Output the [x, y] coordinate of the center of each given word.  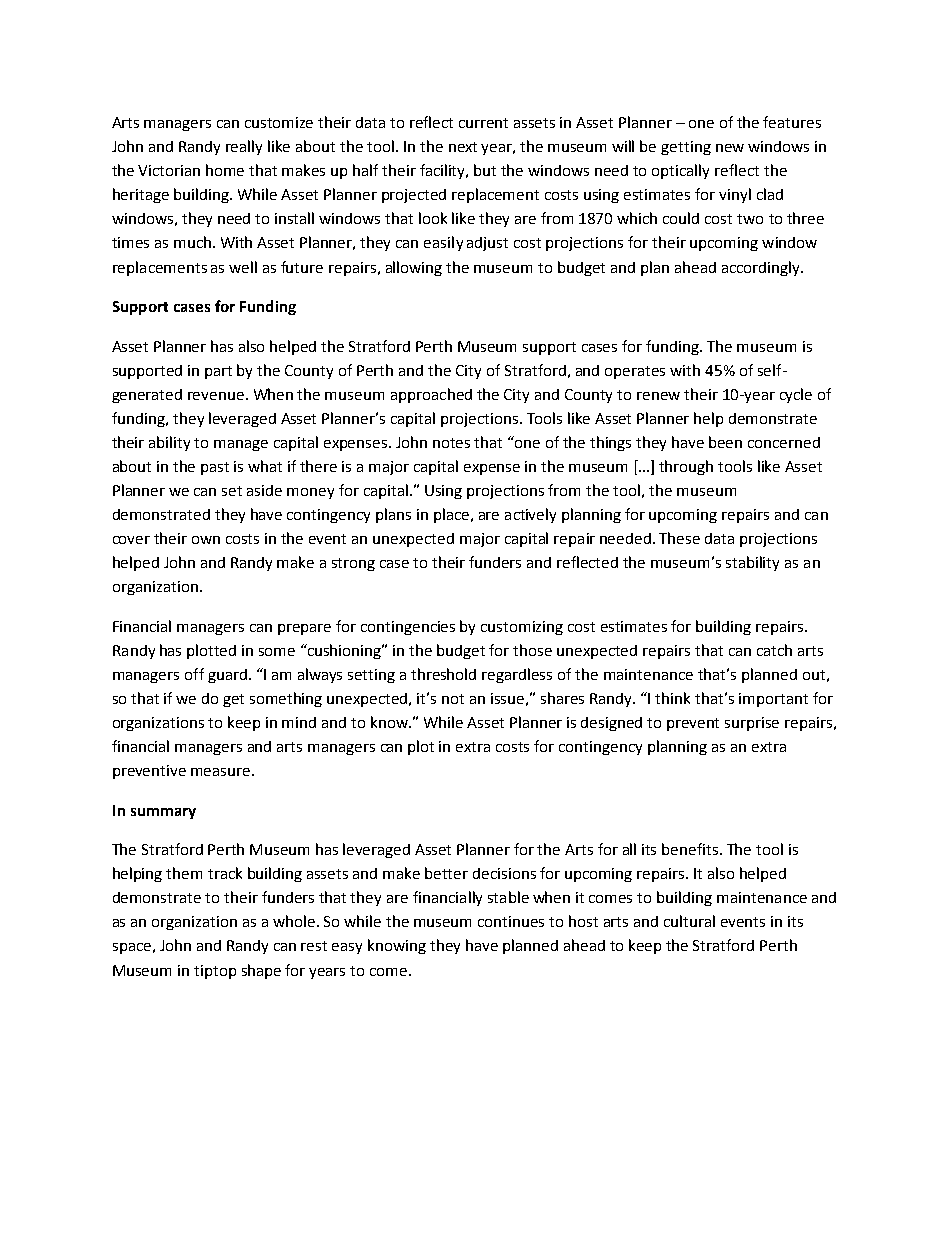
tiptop [215, 972]
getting [686, 148]
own [206, 540]
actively [530, 515]
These [679, 538]
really [244, 147]
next [463, 147]
